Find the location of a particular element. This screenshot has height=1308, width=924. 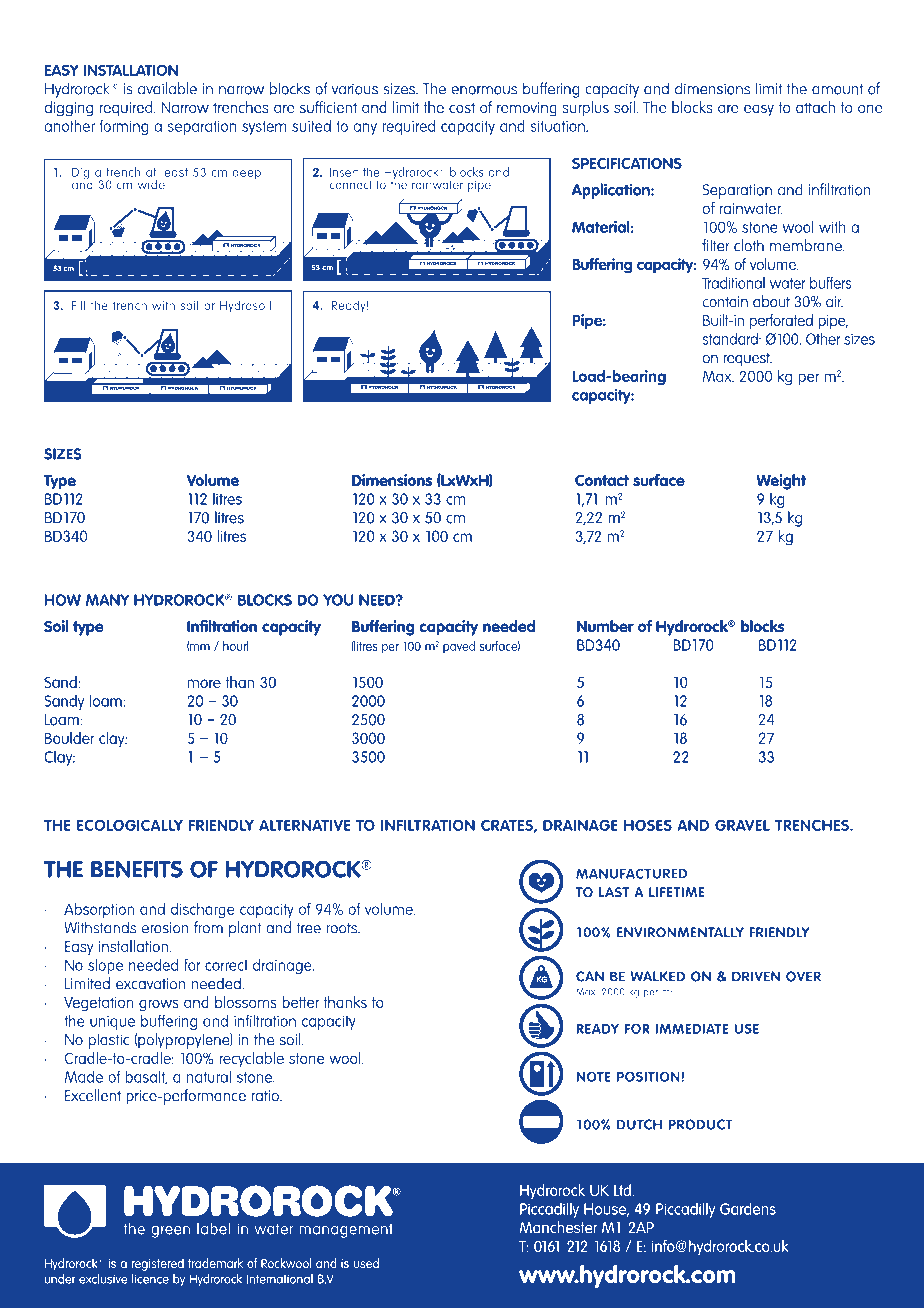

paved is located at coordinates (459, 647).
